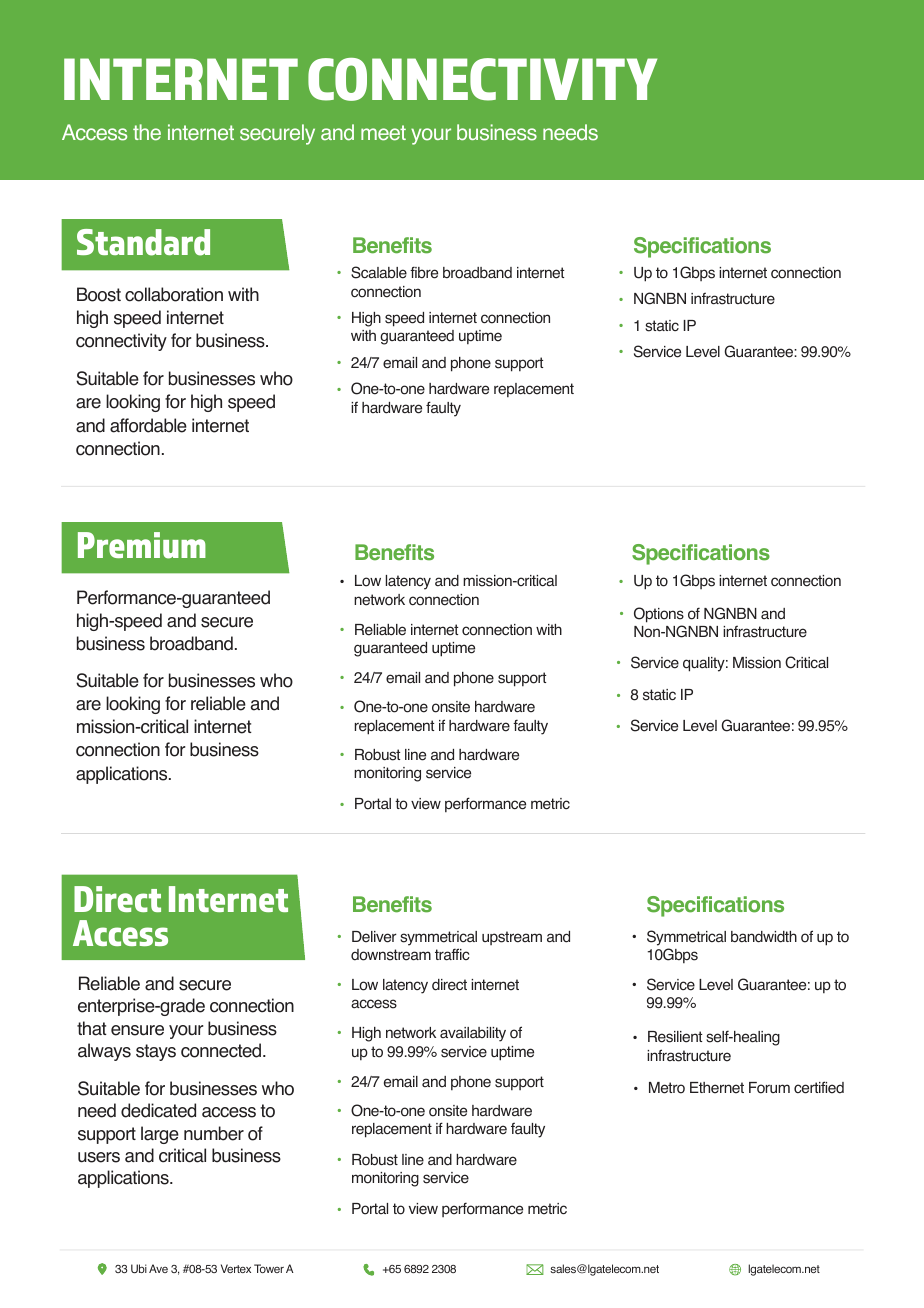 The image size is (924, 1308). I want to click on Standard, so click(143, 242).
